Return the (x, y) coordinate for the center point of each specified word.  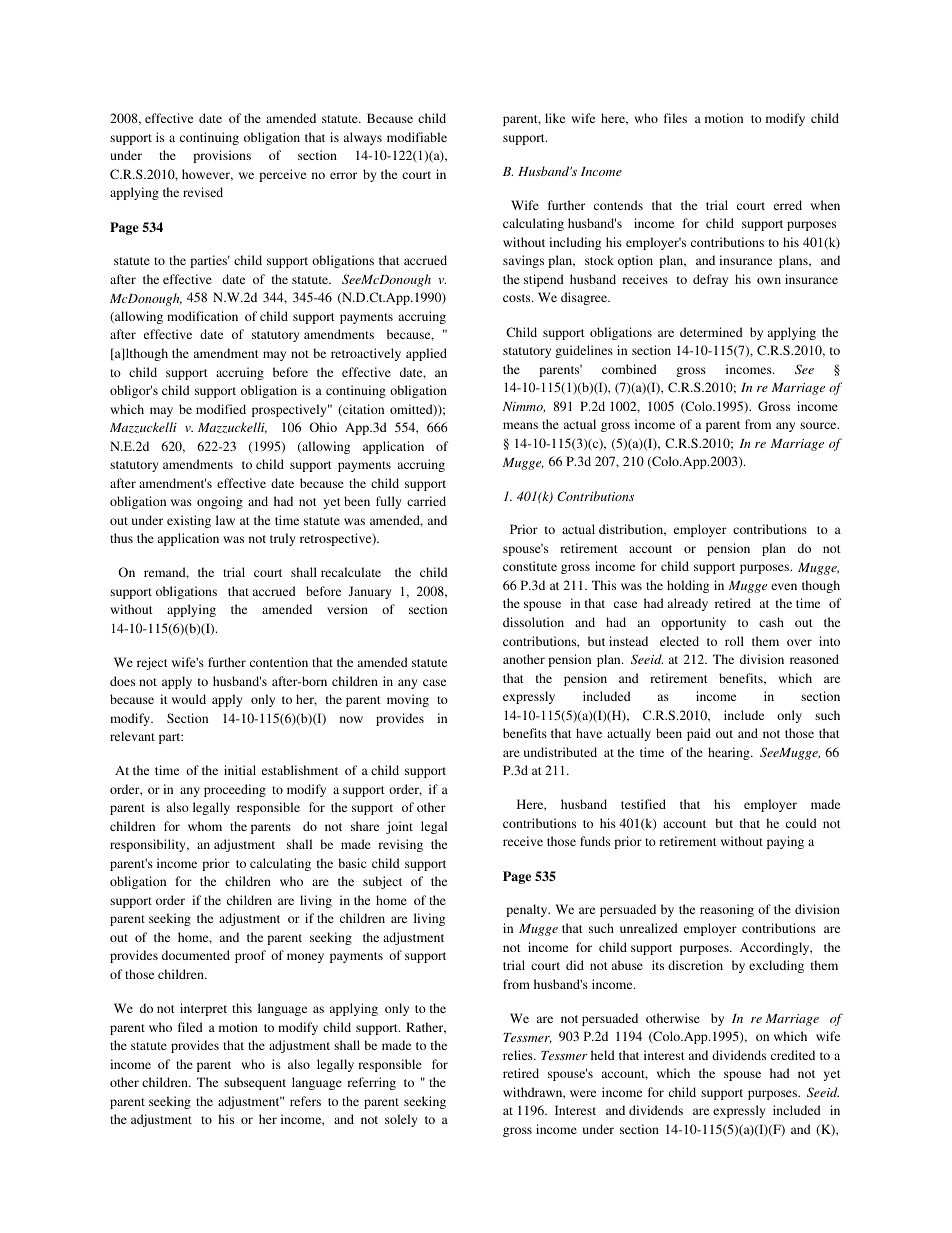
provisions (222, 156)
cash (771, 622)
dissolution (533, 622)
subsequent (255, 1083)
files (675, 118)
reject (152, 663)
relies (519, 1055)
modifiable (417, 137)
